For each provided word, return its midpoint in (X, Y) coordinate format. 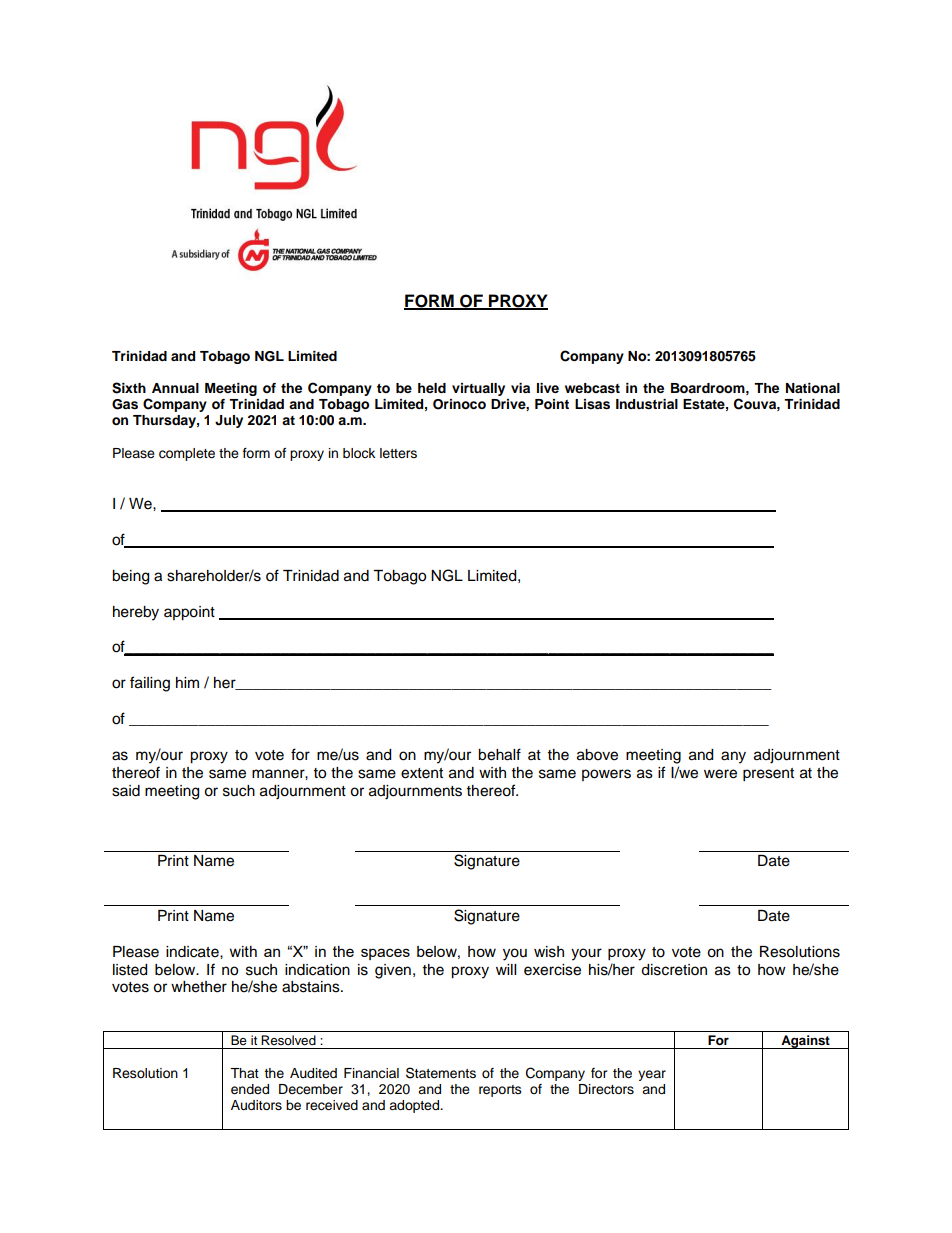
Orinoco (459, 404)
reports (500, 1091)
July (229, 421)
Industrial (647, 404)
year (652, 1075)
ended (250, 1089)
